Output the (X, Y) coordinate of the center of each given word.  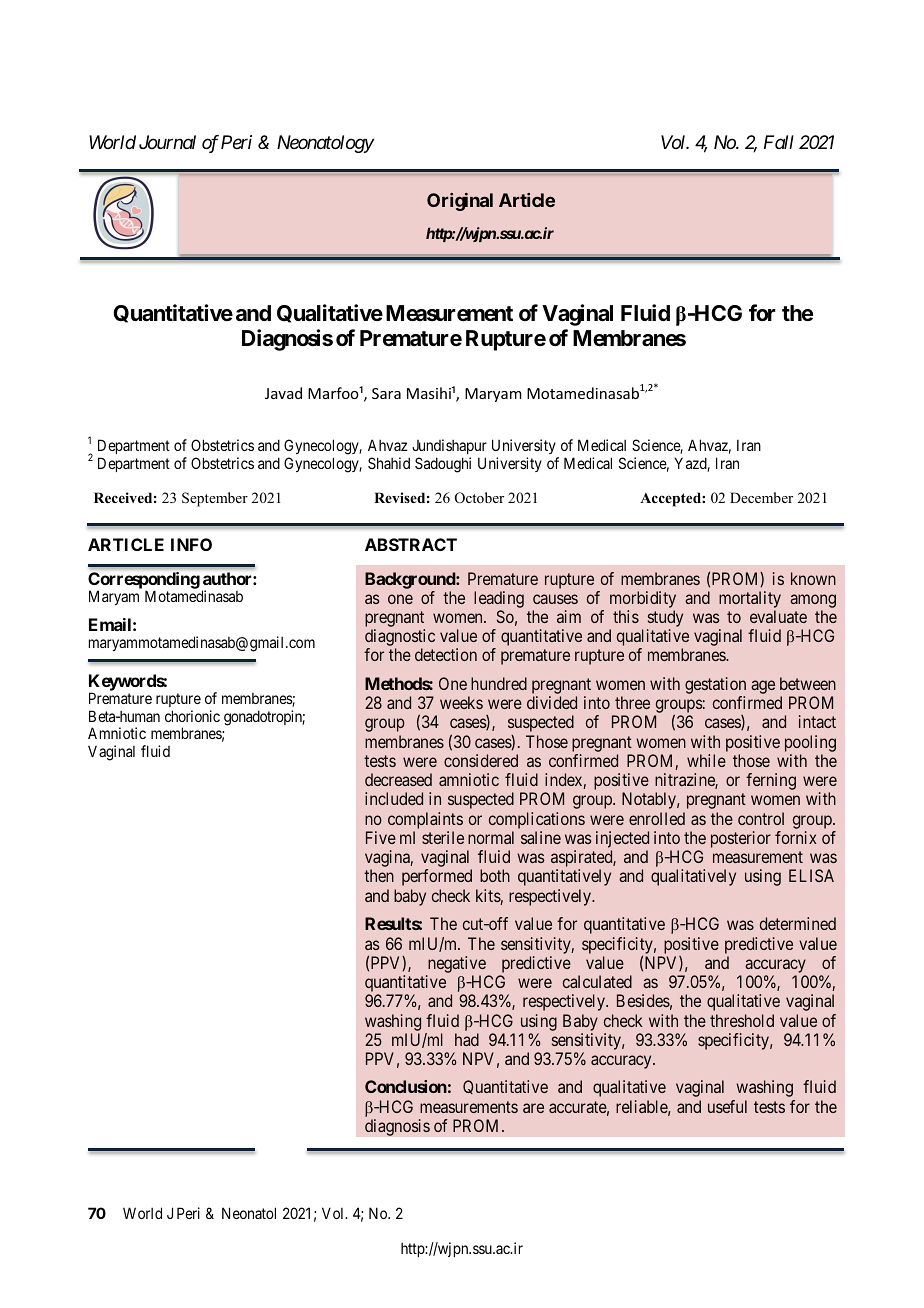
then (379, 875)
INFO (191, 544)
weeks (461, 702)
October (479, 498)
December (761, 497)
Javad (283, 393)
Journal (167, 142)
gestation (715, 687)
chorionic (192, 716)
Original (460, 202)
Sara (386, 393)
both (495, 875)
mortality (750, 599)
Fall (779, 142)
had (467, 1039)
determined (798, 923)
